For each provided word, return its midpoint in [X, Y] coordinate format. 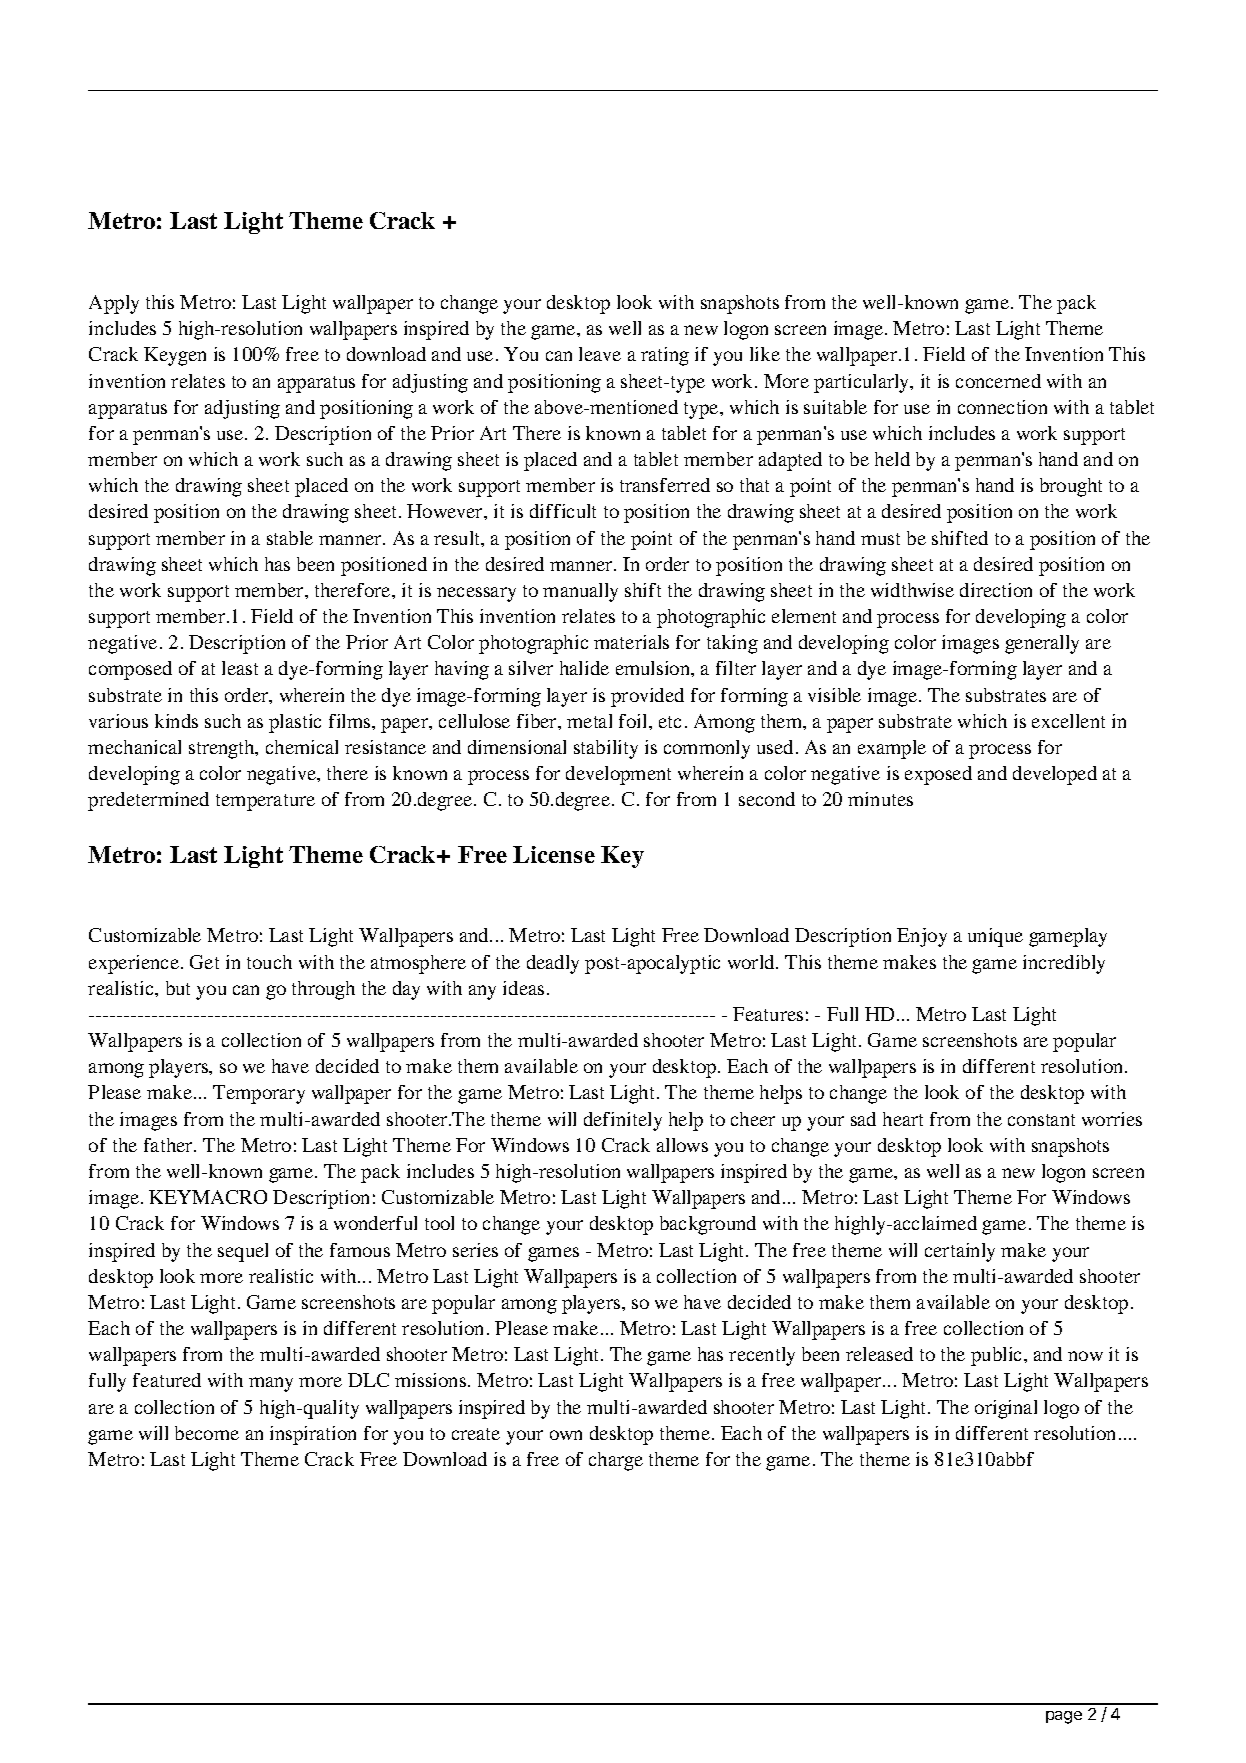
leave [600, 354]
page [1064, 1717]
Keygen [175, 356]
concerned [998, 381]
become [207, 1433]
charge [616, 1461]
